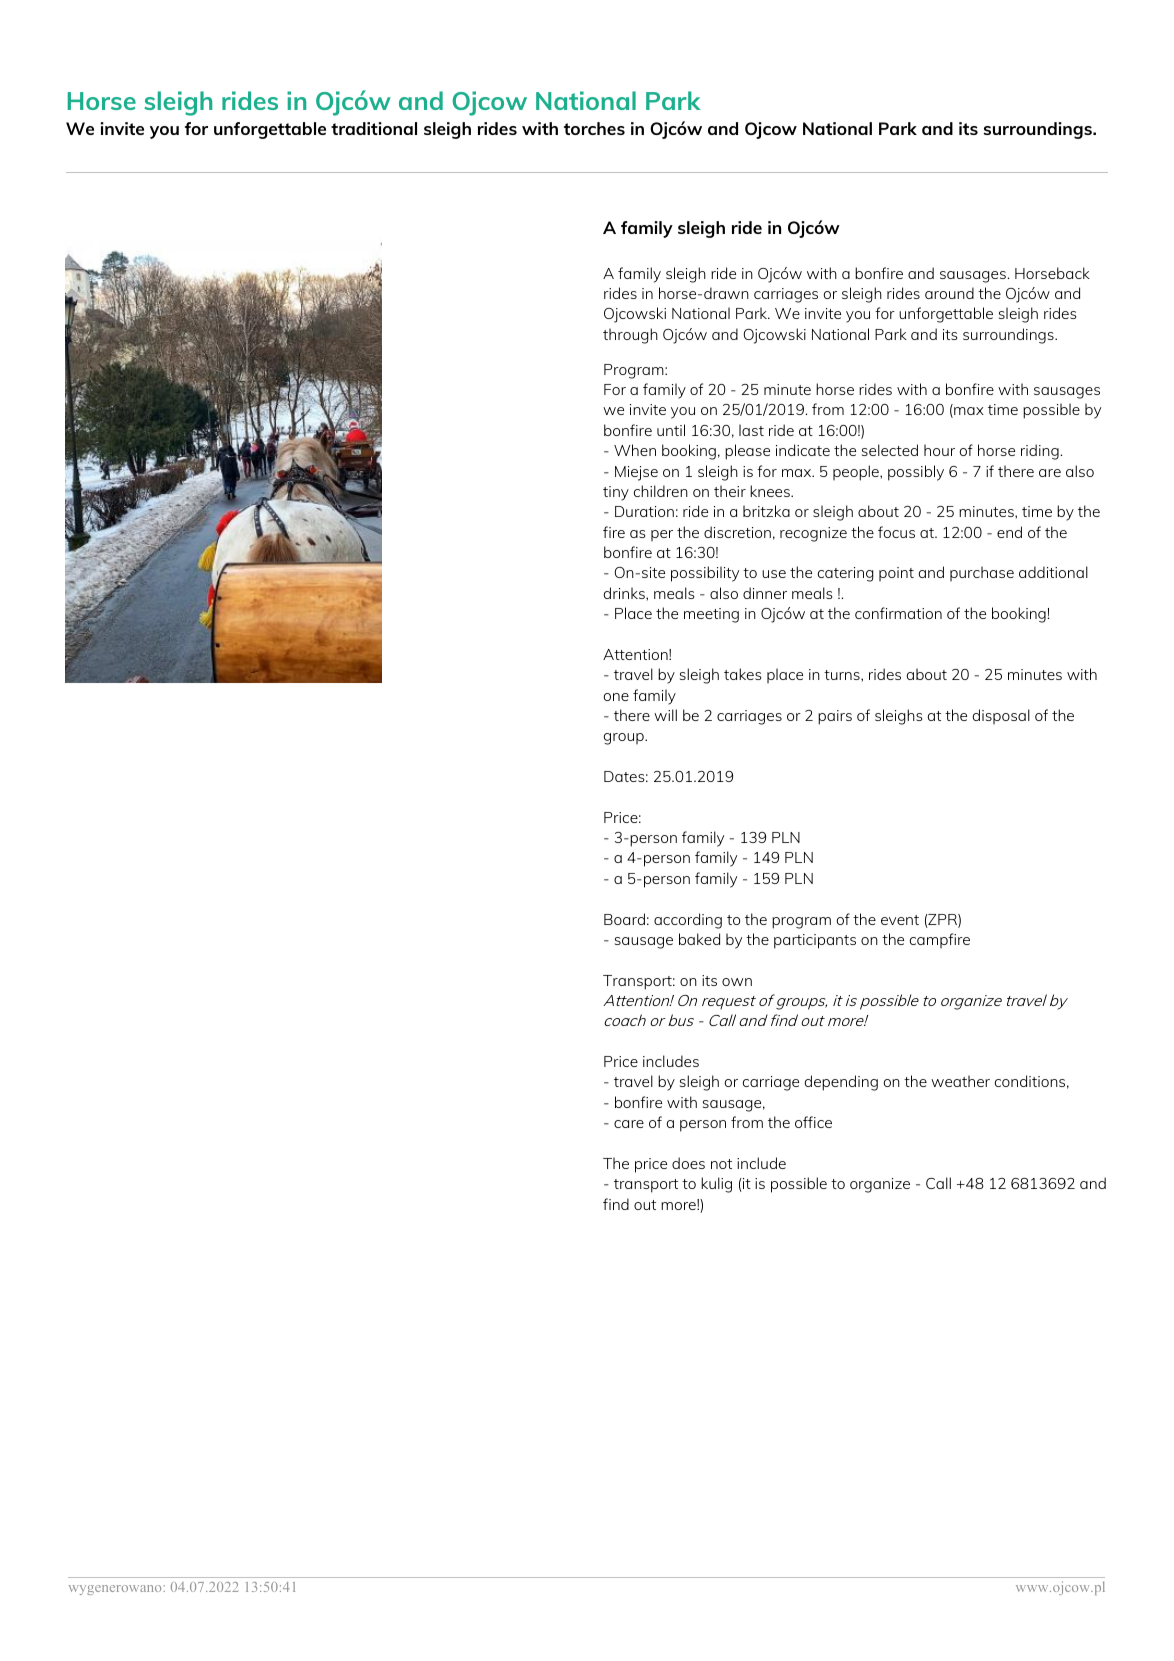 This page has height=1661, width=1174. I want to click on weather, so click(960, 1081).
